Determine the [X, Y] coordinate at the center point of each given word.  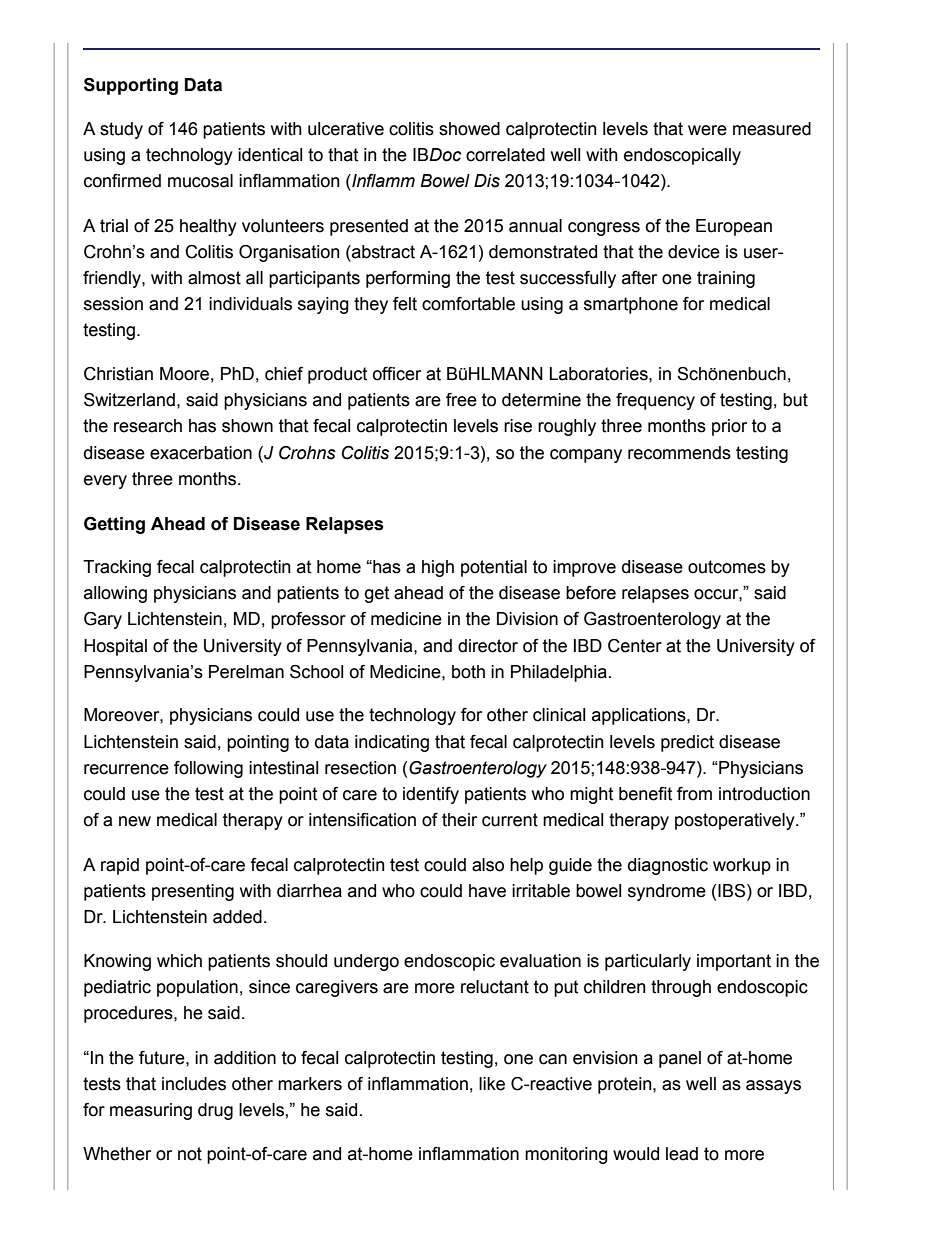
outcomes [727, 567]
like [492, 1084]
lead [682, 1154]
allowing [115, 594]
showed [469, 129]
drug [215, 1111]
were [707, 130]
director [488, 646]
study [121, 130]
